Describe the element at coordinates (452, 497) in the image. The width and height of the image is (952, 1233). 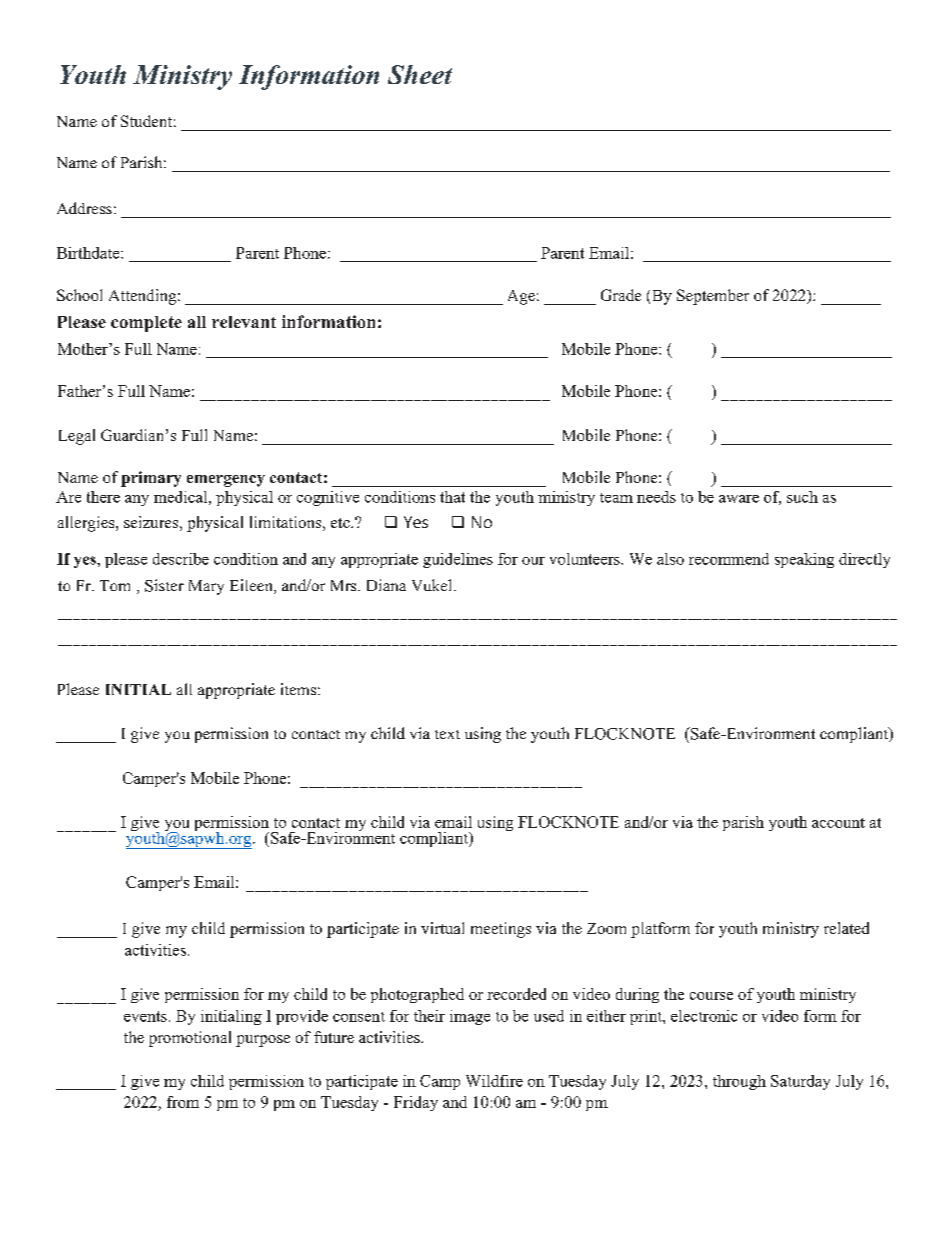
I see `that` at that location.
